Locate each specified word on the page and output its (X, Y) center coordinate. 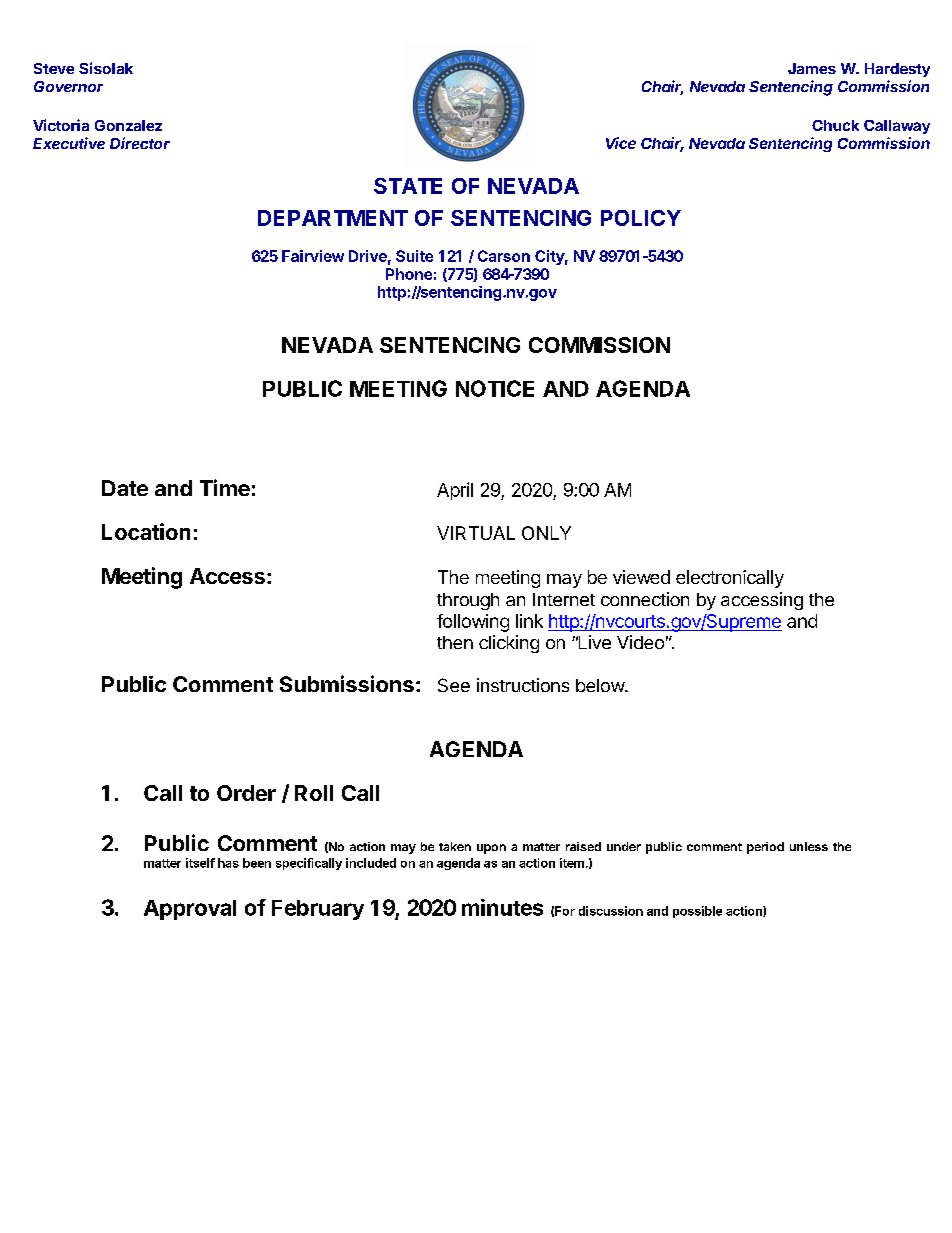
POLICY (641, 218)
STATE (408, 186)
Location (146, 531)
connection (645, 599)
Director (140, 143)
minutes (502, 907)
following (473, 623)
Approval (190, 910)
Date (125, 488)
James (812, 68)
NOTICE (495, 388)
